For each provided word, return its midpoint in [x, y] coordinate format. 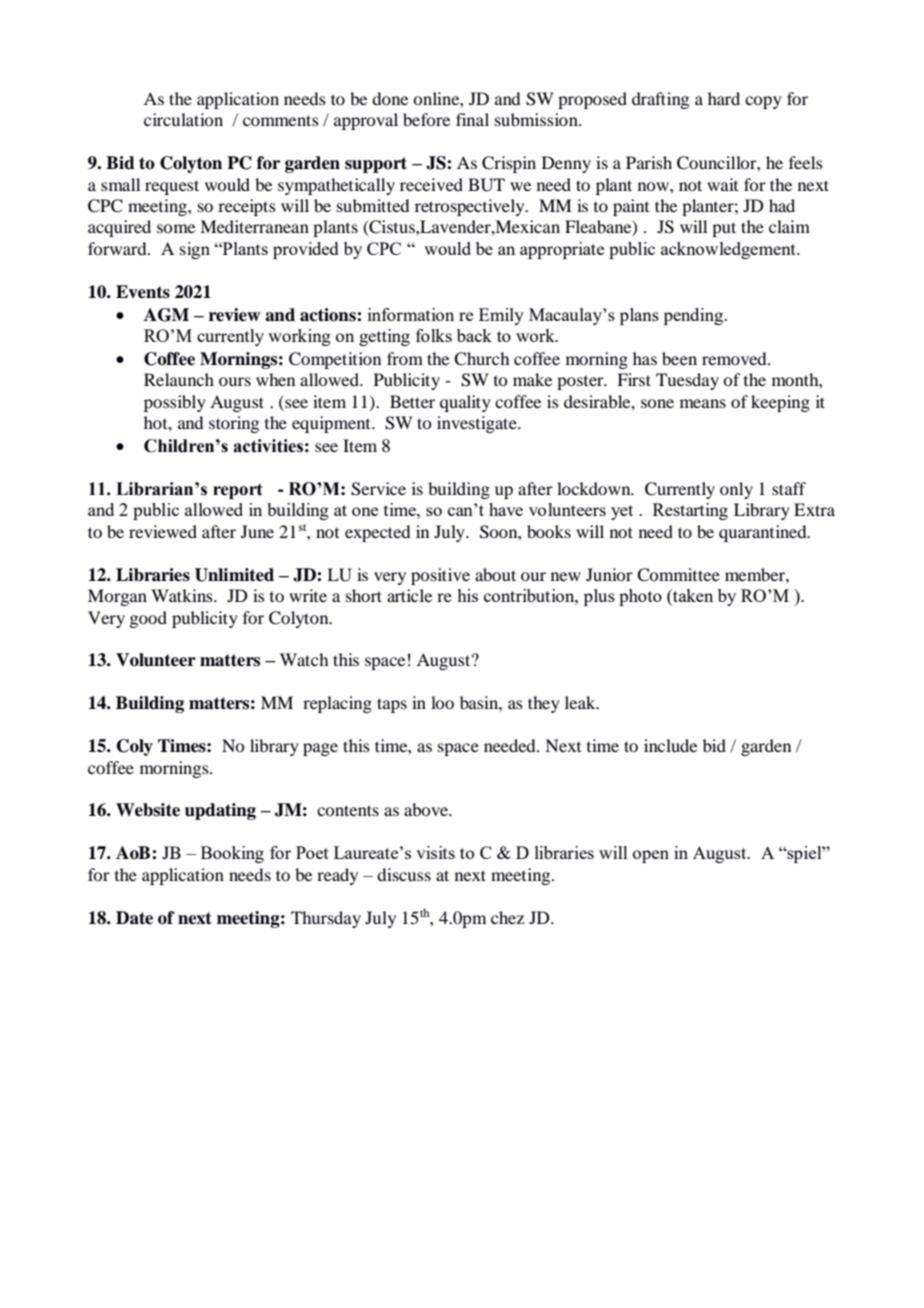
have [506, 509]
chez [507, 917]
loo [442, 702]
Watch [304, 659]
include [670, 745]
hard [724, 98]
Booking [232, 854]
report [237, 491]
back [474, 335]
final [472, 119]
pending [695, 316]
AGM [166, 315]
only [736, 490]
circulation [183, 119]
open [651, 856]
